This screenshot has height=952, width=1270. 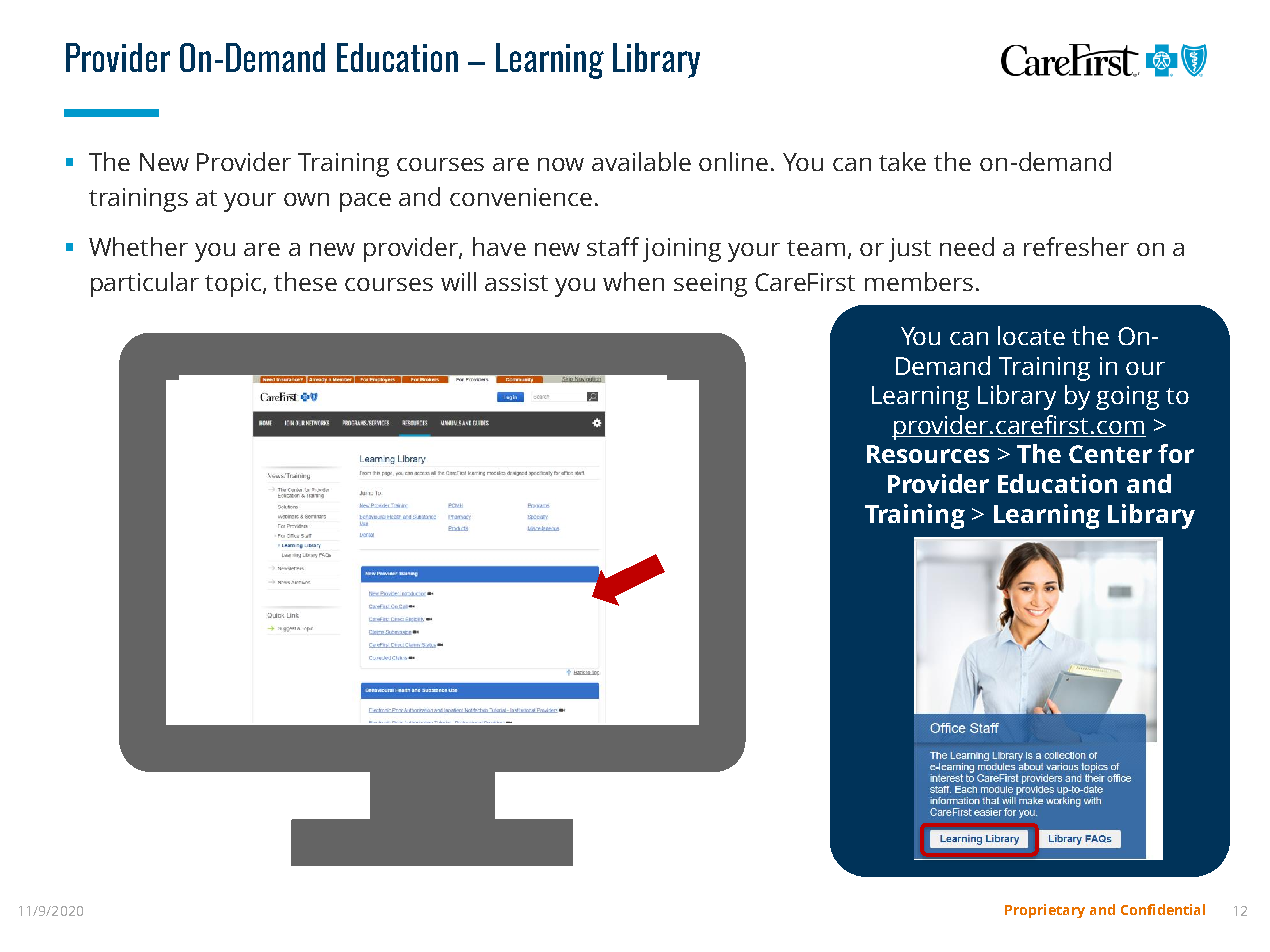 I want to click on locate, so click(x=1031, y=335).
